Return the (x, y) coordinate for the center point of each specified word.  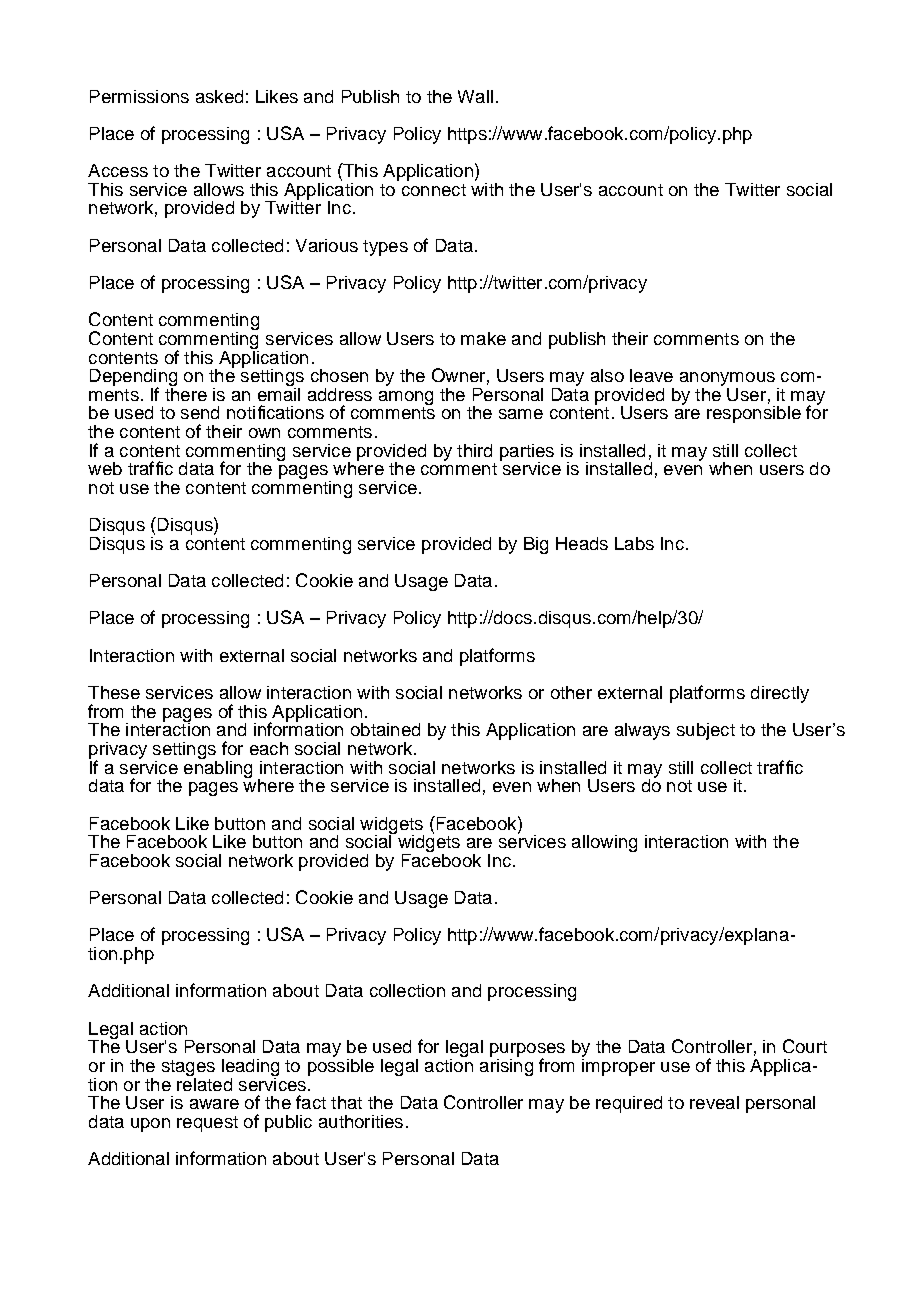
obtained (385, 729)
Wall (475, 96)
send (200, 412)
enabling (218, 768)
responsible (754, 414)
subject (706, 731)
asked (219, 96)
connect (434, 190)
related (204, 1083)
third (474, 450)
